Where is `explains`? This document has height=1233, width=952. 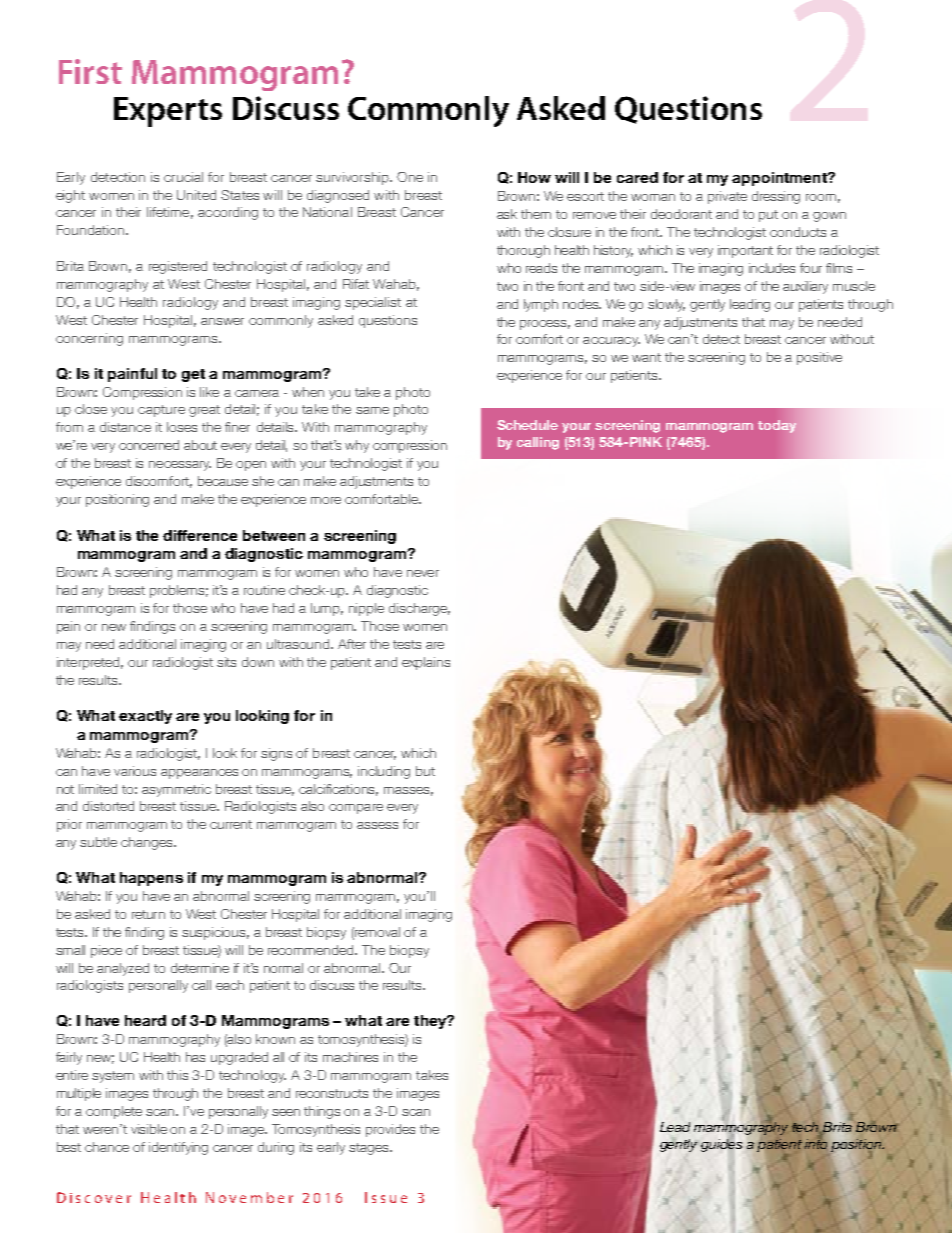 explains is located at coordinates (426, 663).
